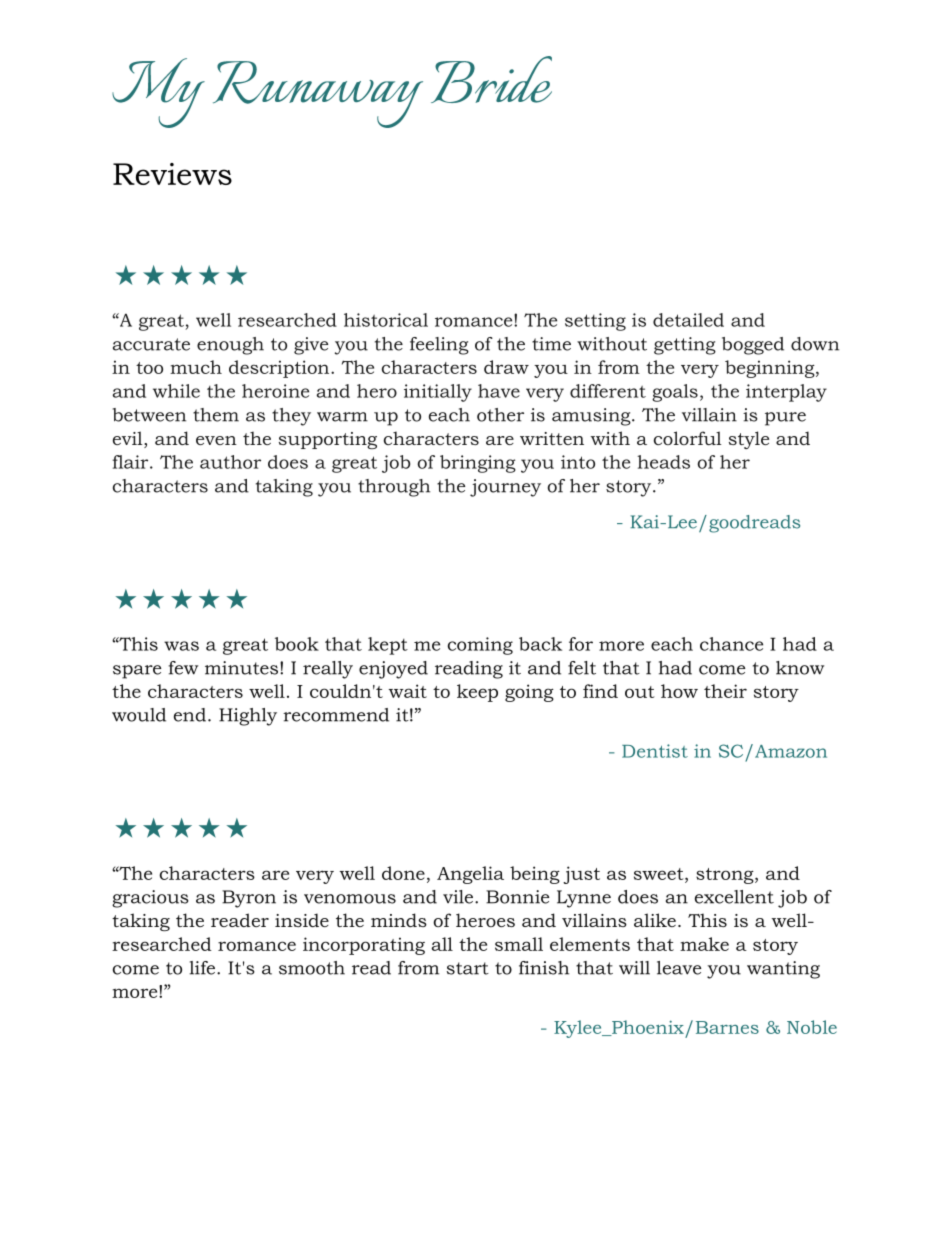  What do you see at coordinates (203, 968) in the page?
I see `life` at bounding box center [203, 968].
